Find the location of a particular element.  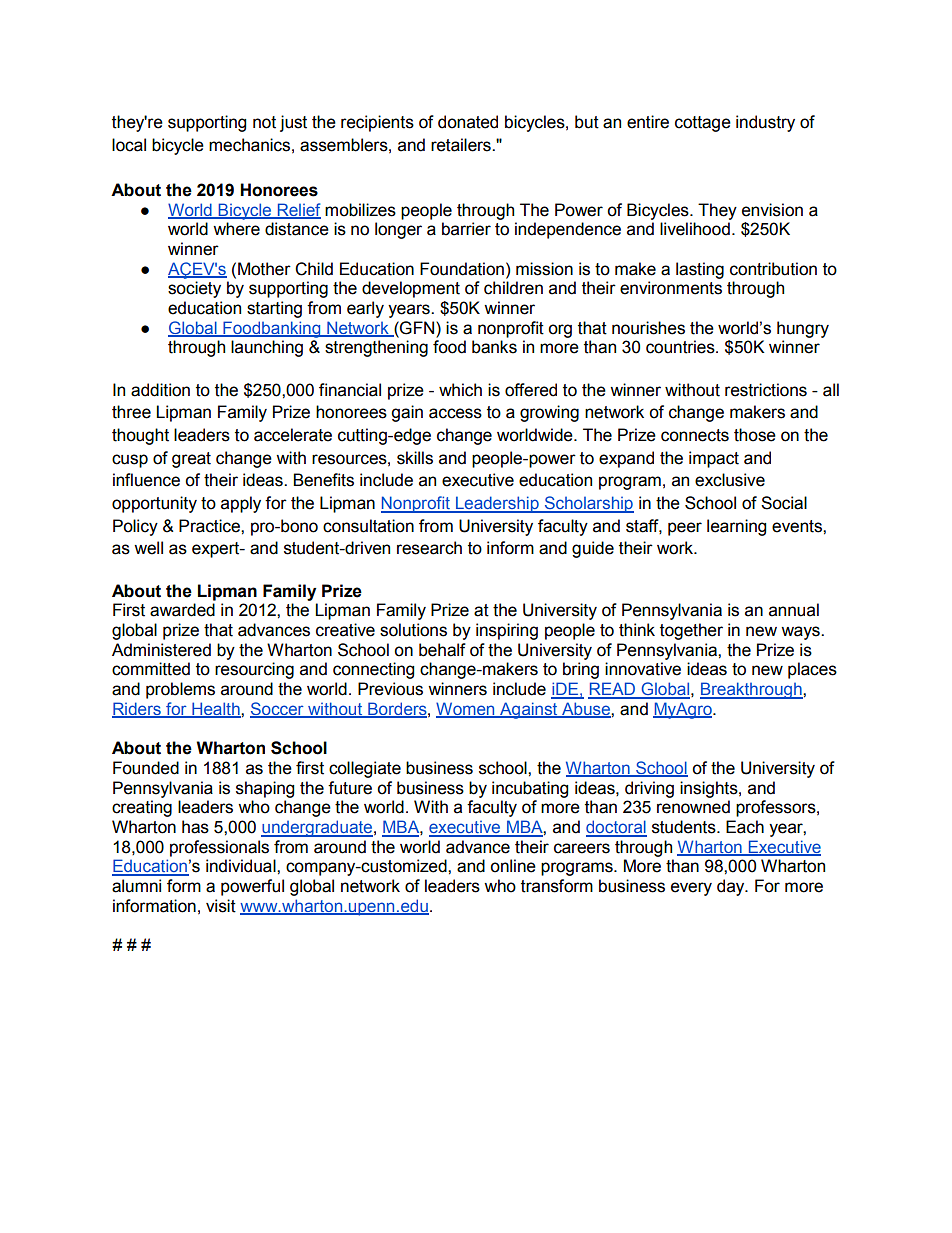

retailers is located at coordinates (462, 145).
